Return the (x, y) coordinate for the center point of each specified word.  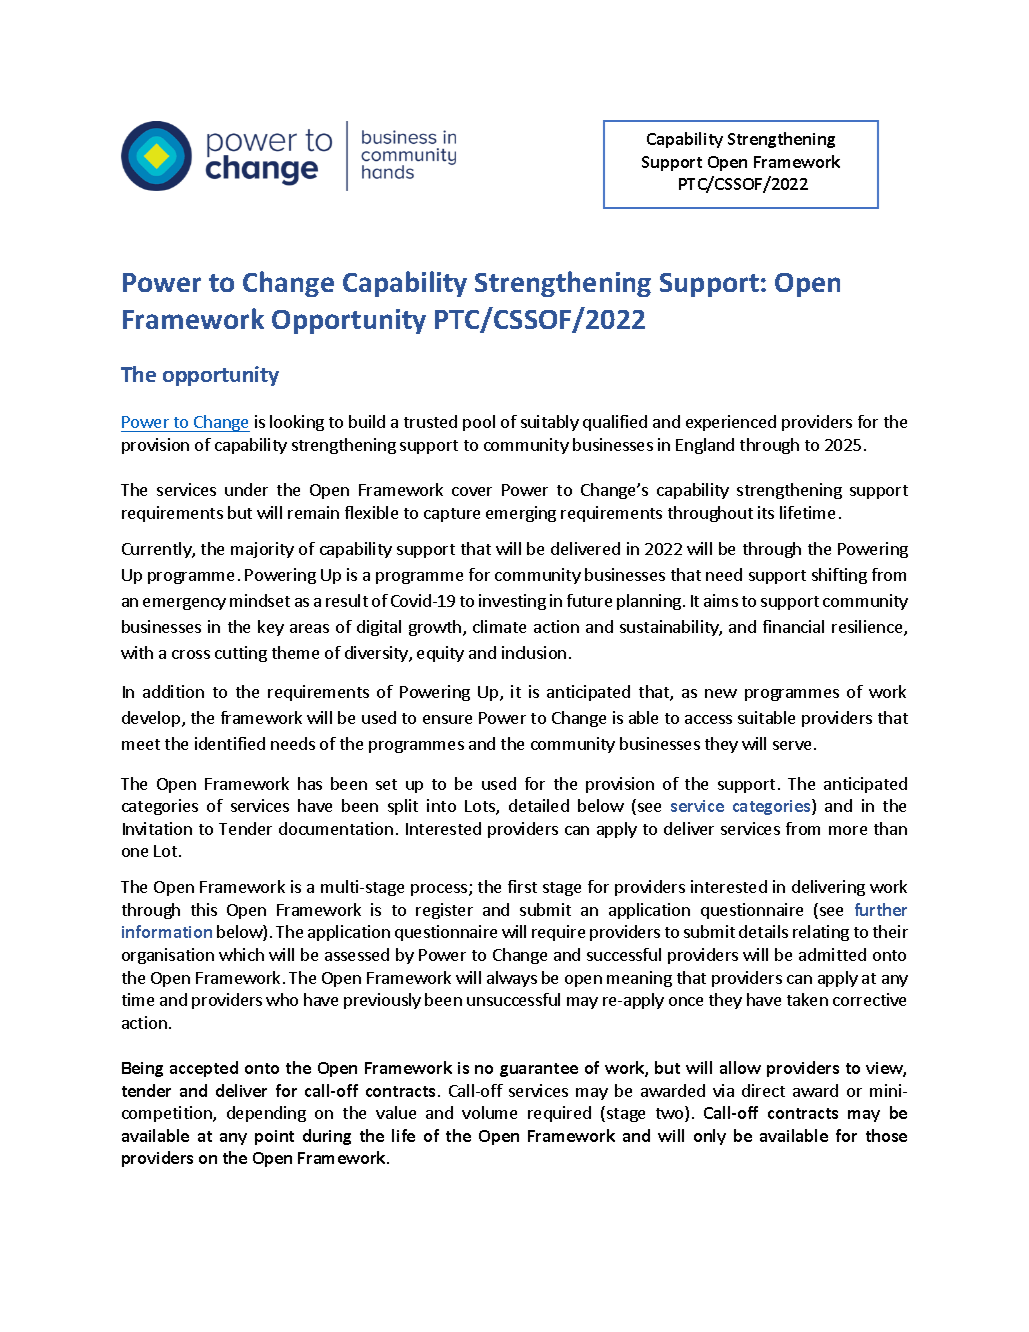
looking (297, 423)
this (204, 909)
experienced (731, 423)
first (522, 886)
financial (793, 626)
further (881, 909)
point (274, 1137)
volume (489, 1112)
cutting (241, 654)
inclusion (534, 652)
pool (479, 423)
